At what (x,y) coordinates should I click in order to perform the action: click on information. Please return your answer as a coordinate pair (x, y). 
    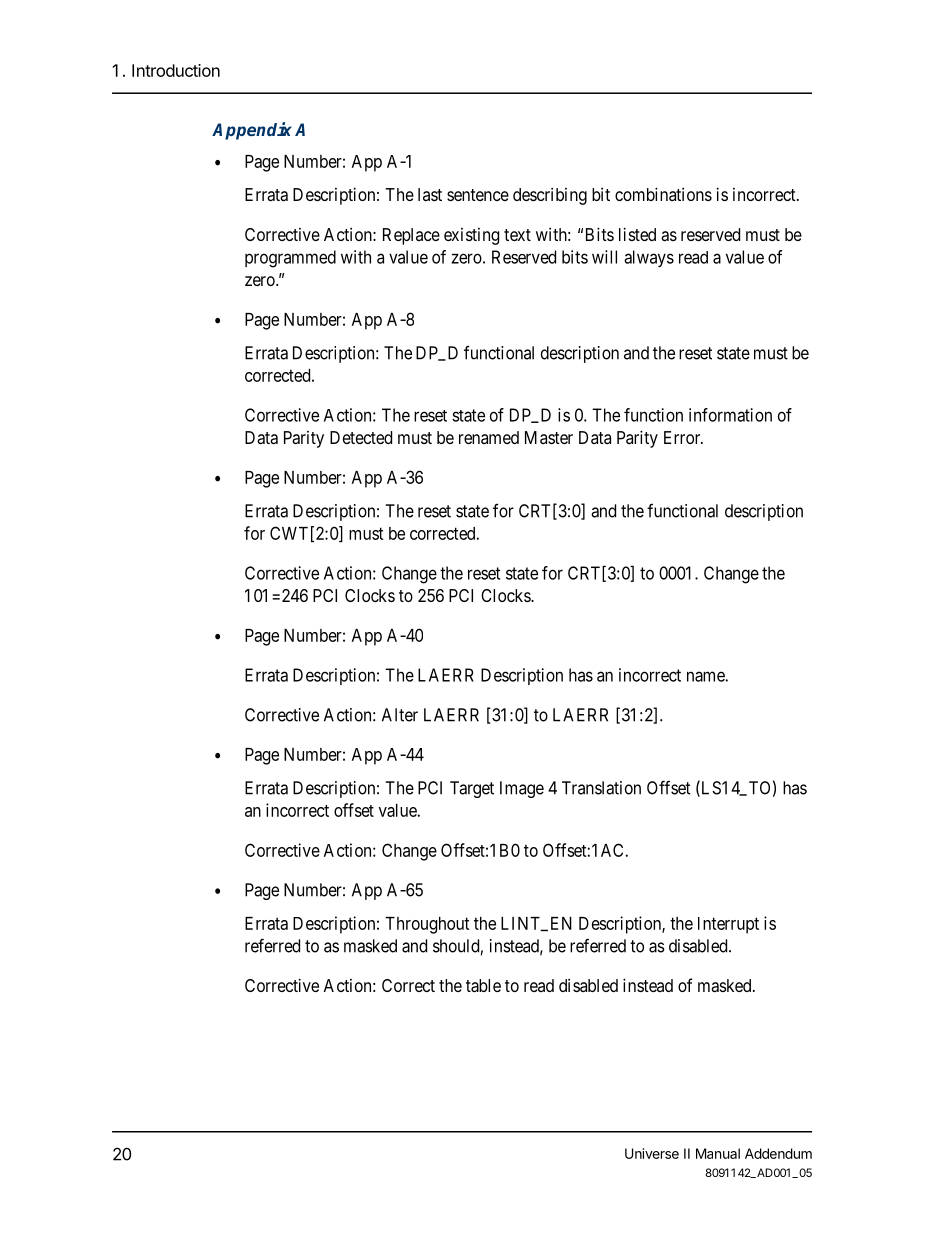
    Looking at the image, I should click on (730, 415).
